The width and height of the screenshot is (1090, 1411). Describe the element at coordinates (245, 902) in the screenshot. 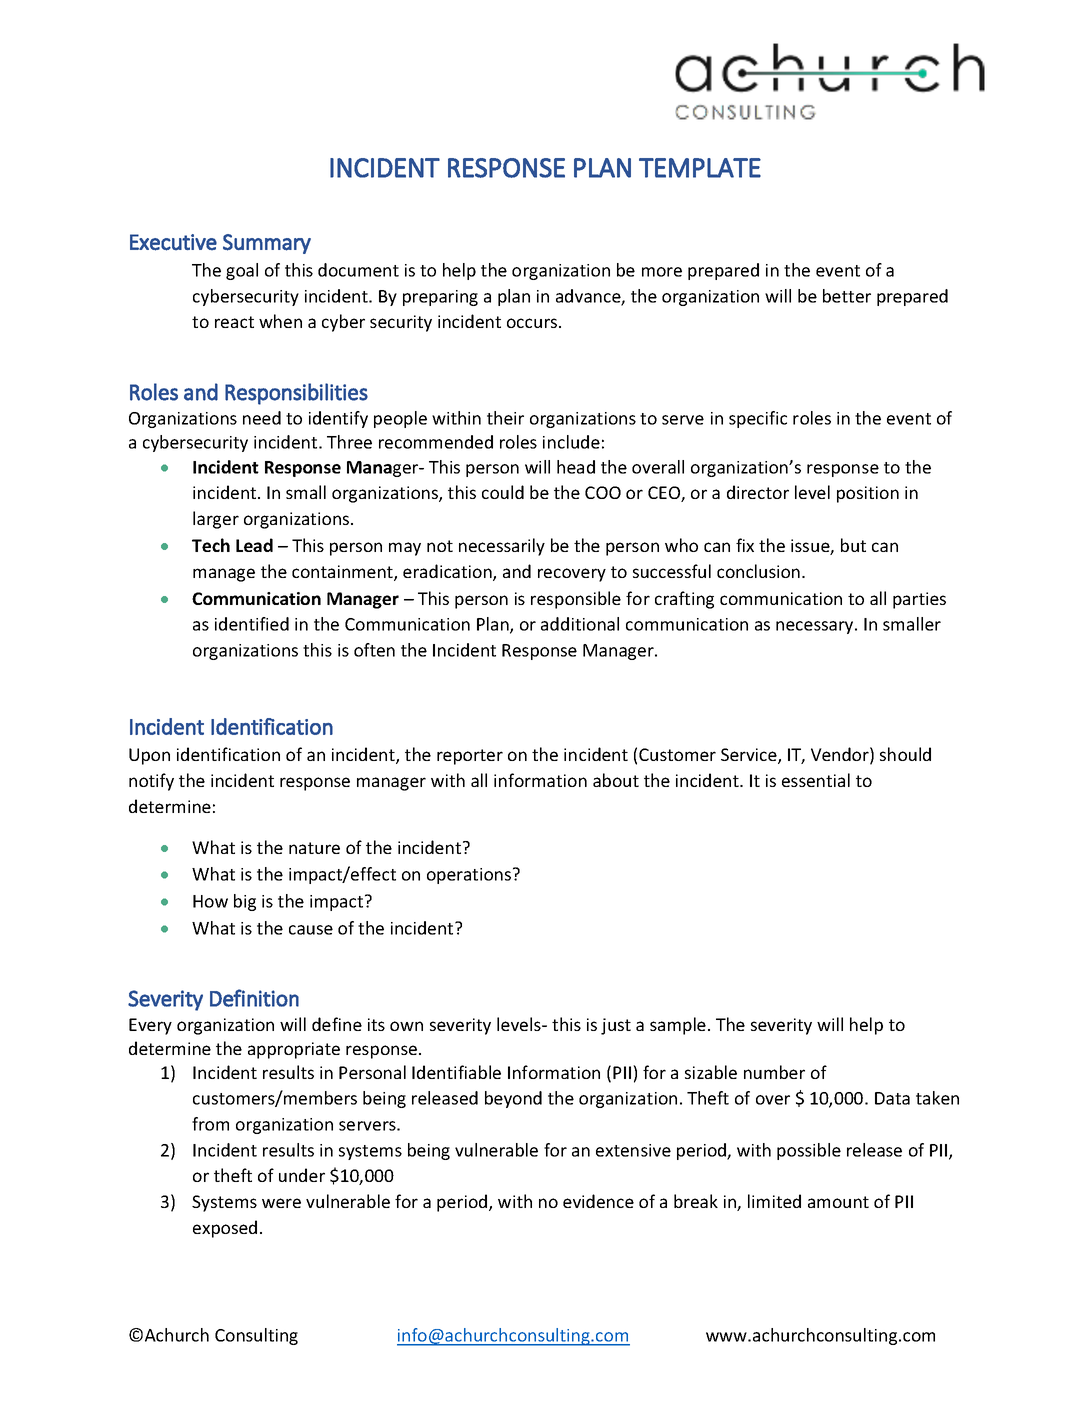

I see `big` at that location.
